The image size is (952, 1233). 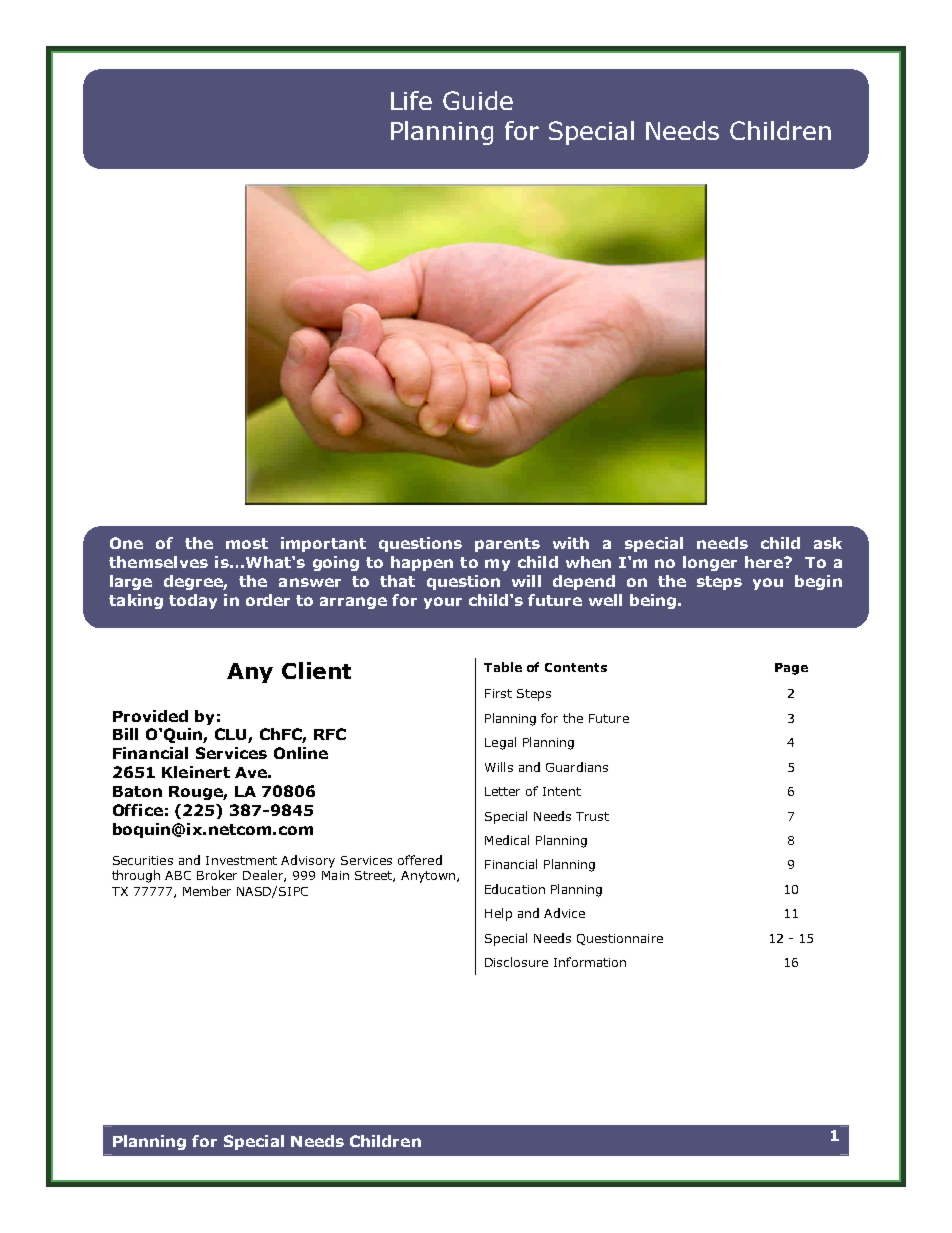 What do you see at coordinates (247, 543) in the screenshot?
I see `most` at bounding box center [247, 543].
